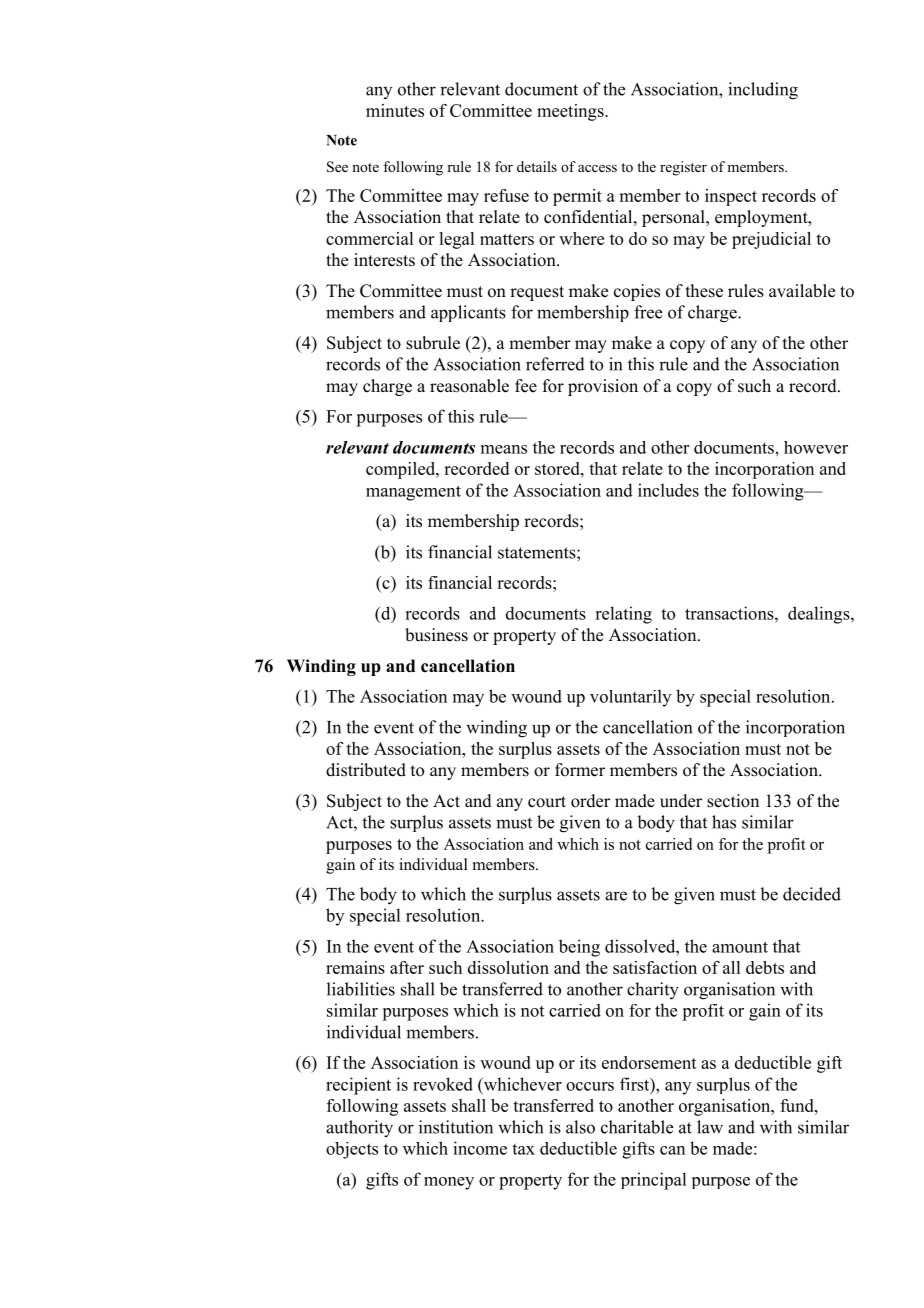  I want to click on fund, so click(798, 1105).
